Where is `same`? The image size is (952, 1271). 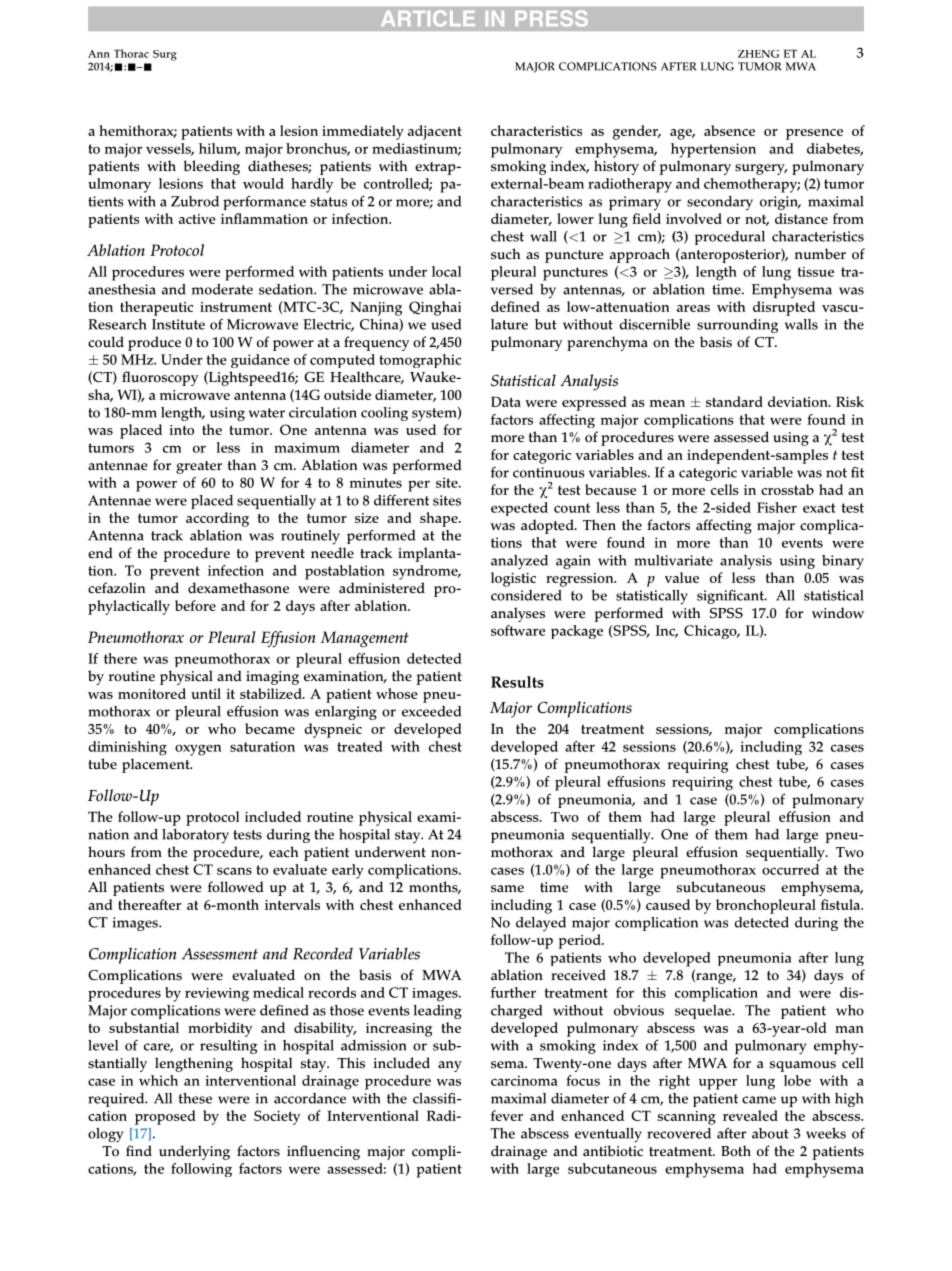 same is located at coordinates (507, 889).
